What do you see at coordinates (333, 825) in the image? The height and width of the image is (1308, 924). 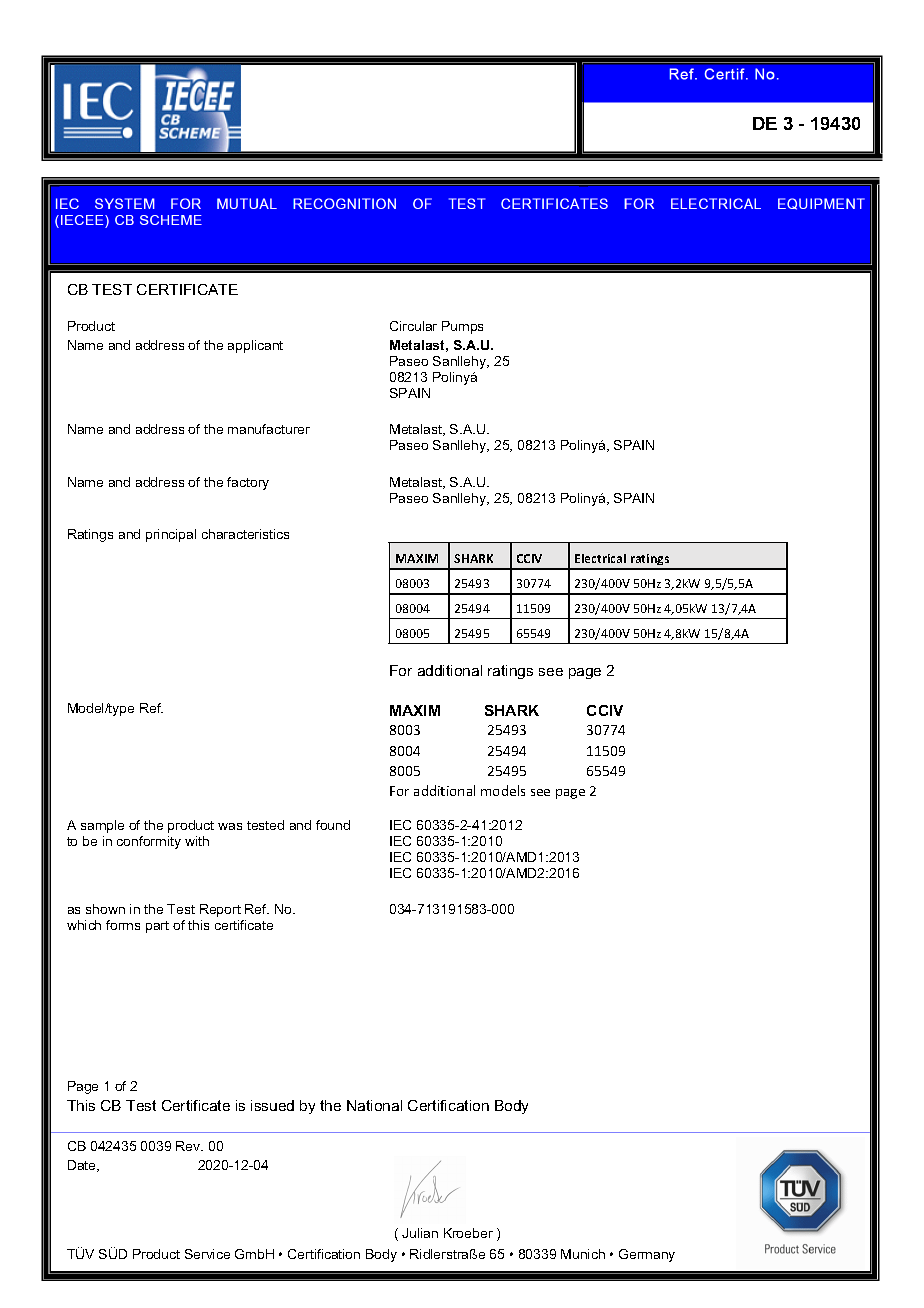 I see `found` at bounding box center [333, 825].
